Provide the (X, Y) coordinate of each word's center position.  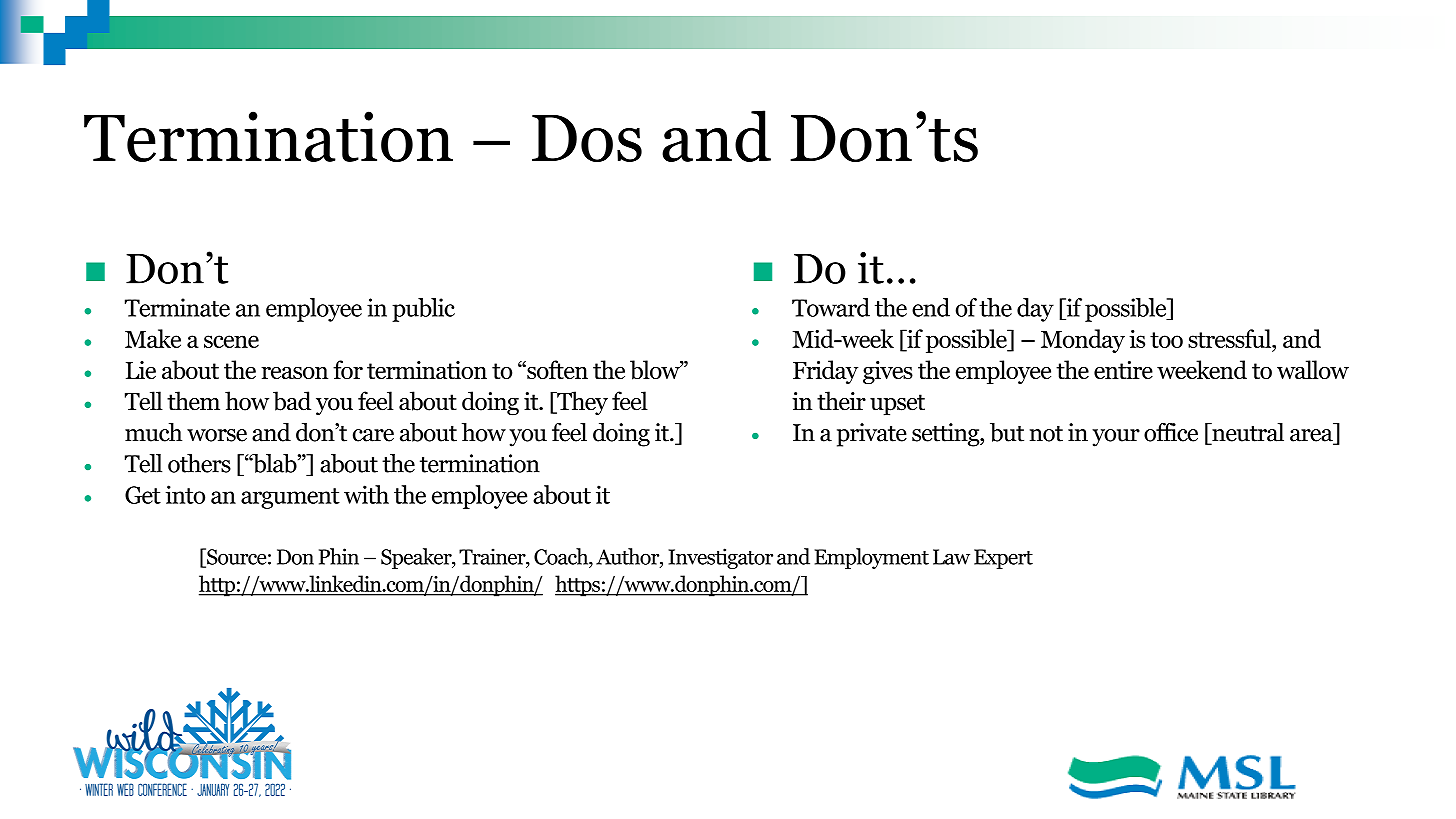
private (872, 435)
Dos (587, 138)
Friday (825, 372)
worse (217, 435)
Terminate (177, 307)
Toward (831, 307)
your (1116, 438)
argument (290, 498)
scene (231, 341)
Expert (1003, 559)
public (423, 310)
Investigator (720, 558)
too (1166, 340)
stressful (1231, 338)
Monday (1083, 341)
